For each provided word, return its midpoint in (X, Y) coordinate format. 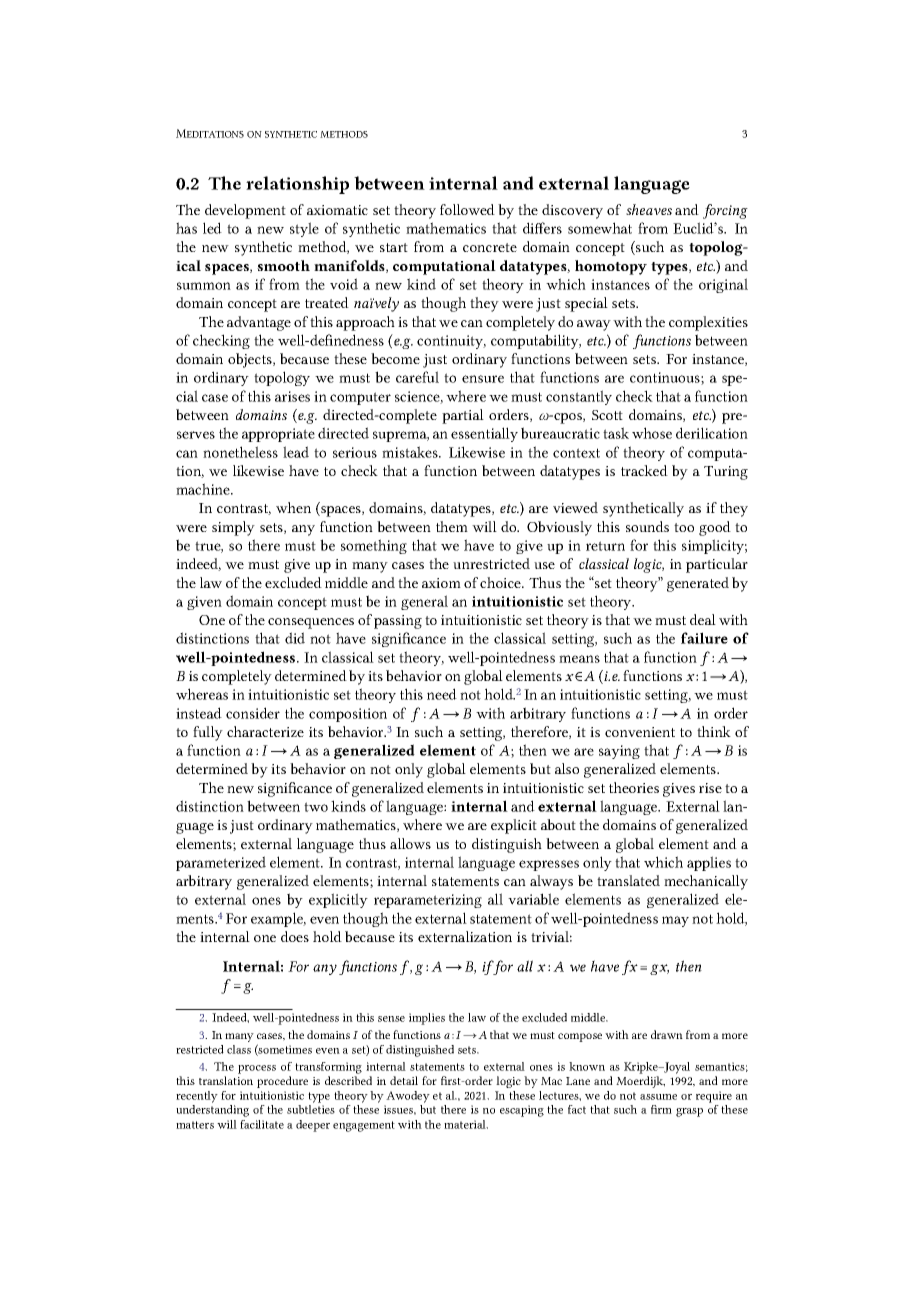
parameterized (221, 863)
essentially (484, 434)
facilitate (262, 1124)
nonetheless (240, 452)
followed (467, 209)
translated (628, 880)
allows (410, 843)
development (245, 211)
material (466, 1124)
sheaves (649, 209)
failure (704, 638)
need (442, 694)
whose (652, 433)
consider (253, 713)
